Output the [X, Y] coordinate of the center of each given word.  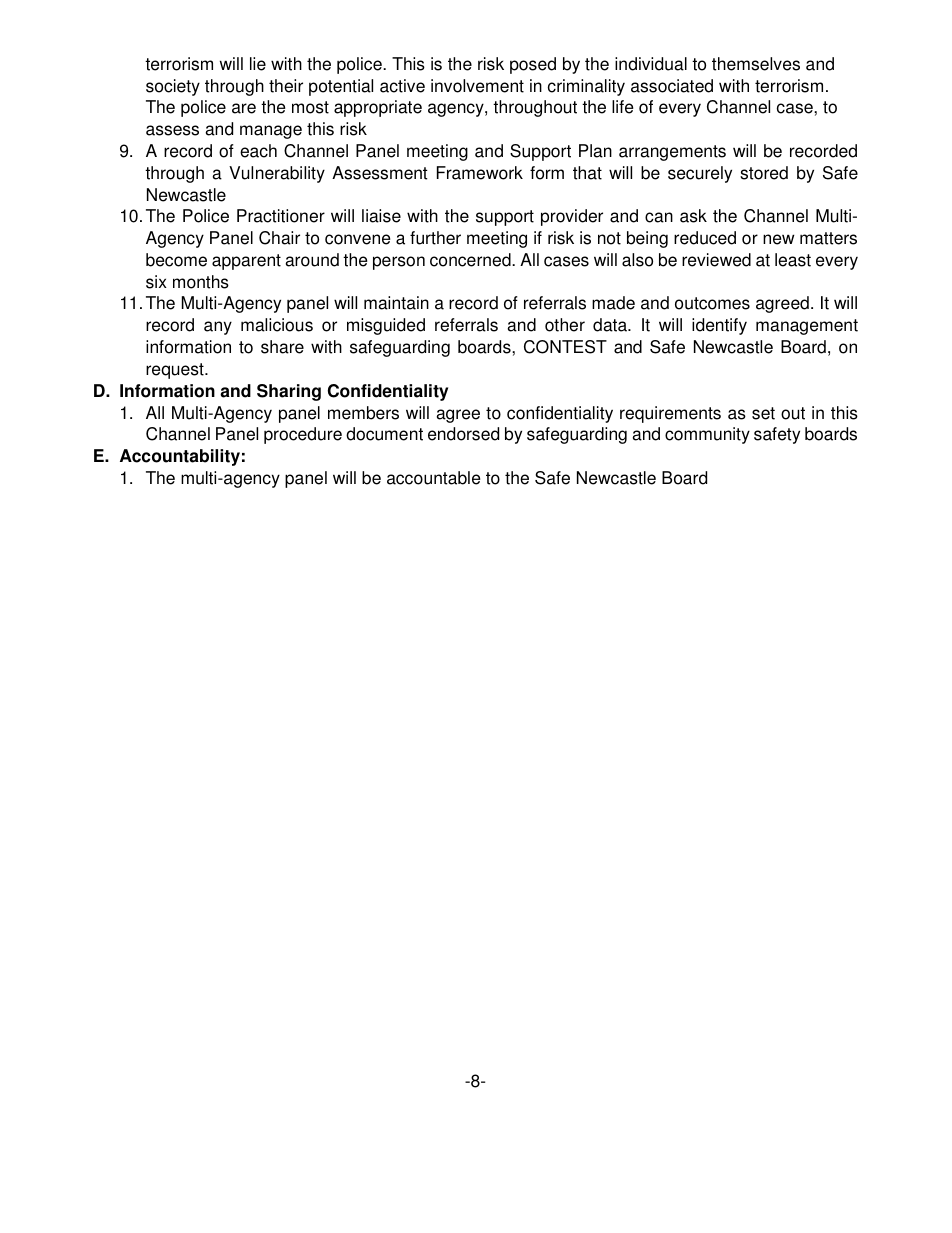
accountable [433, 478]
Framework [480, 173]
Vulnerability [277, 174]
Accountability [180, 457]
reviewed [716, 260]
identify [719, 326]
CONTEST [565, 347]
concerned [471, 260]
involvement [477, 86]
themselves [756, 64]
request [176, 371]
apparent [246, 262]
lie [258, 64]
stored [764, 173]
